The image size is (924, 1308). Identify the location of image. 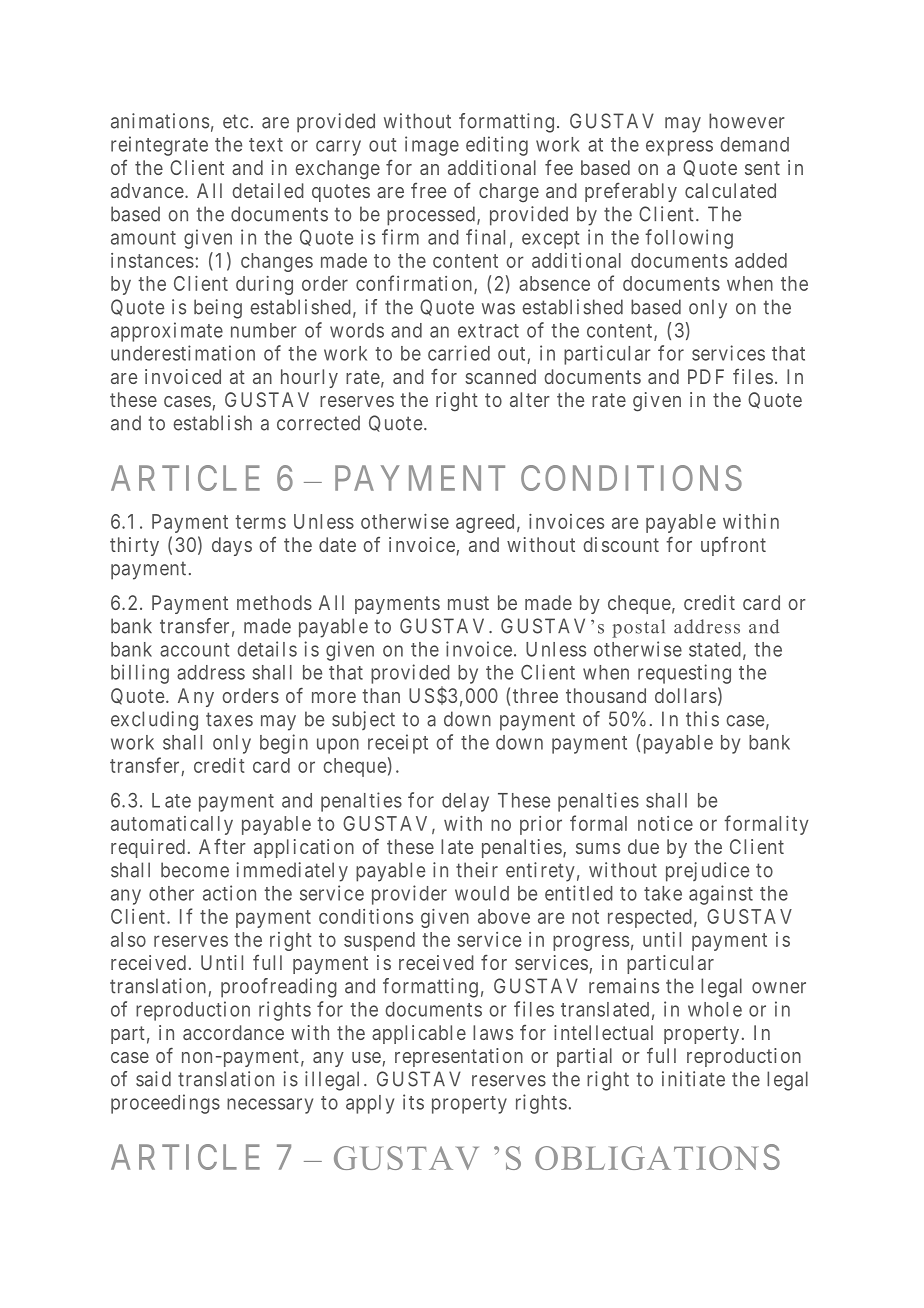
(432, 146).
